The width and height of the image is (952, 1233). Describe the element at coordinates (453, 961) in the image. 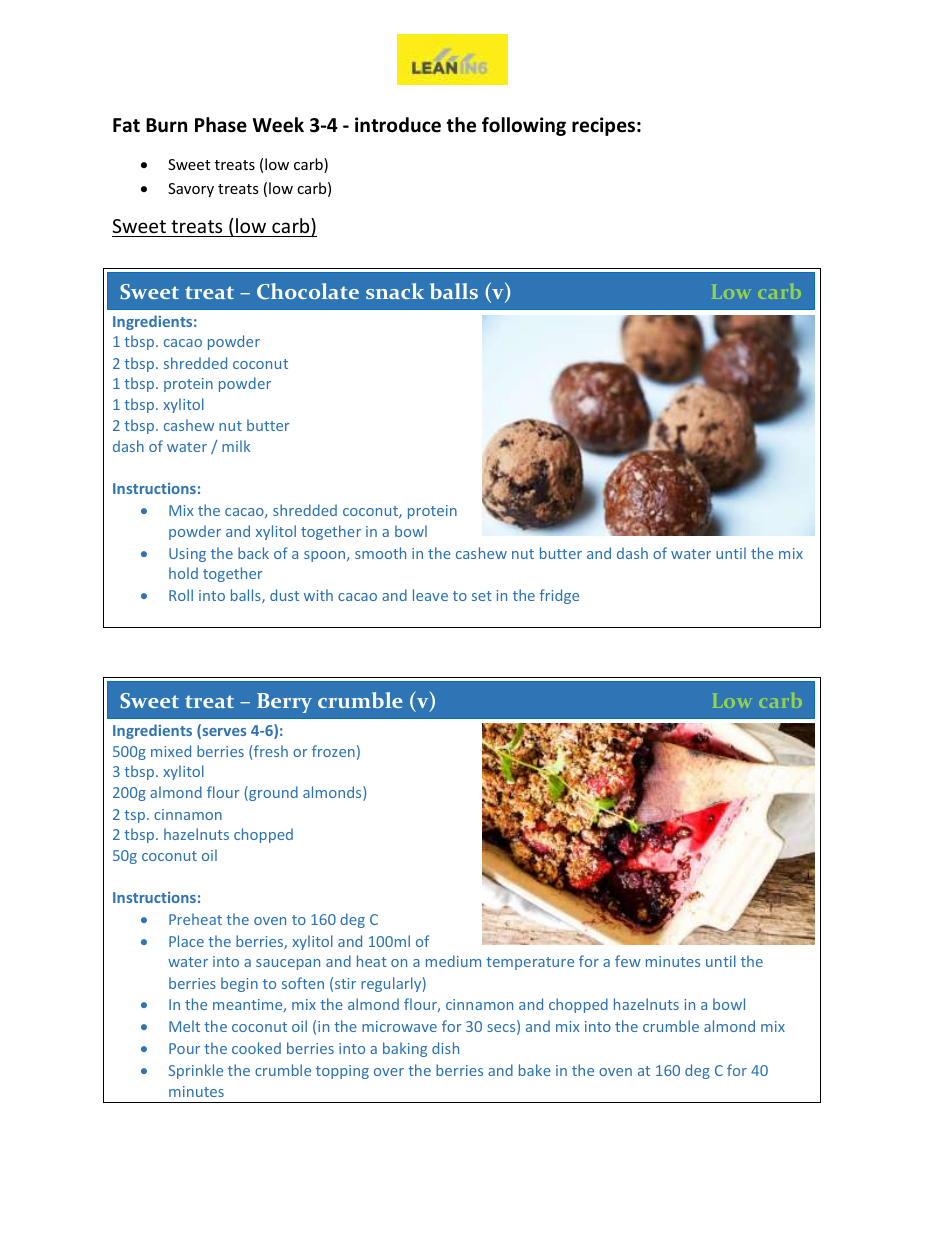

I see `medium` at that location.
